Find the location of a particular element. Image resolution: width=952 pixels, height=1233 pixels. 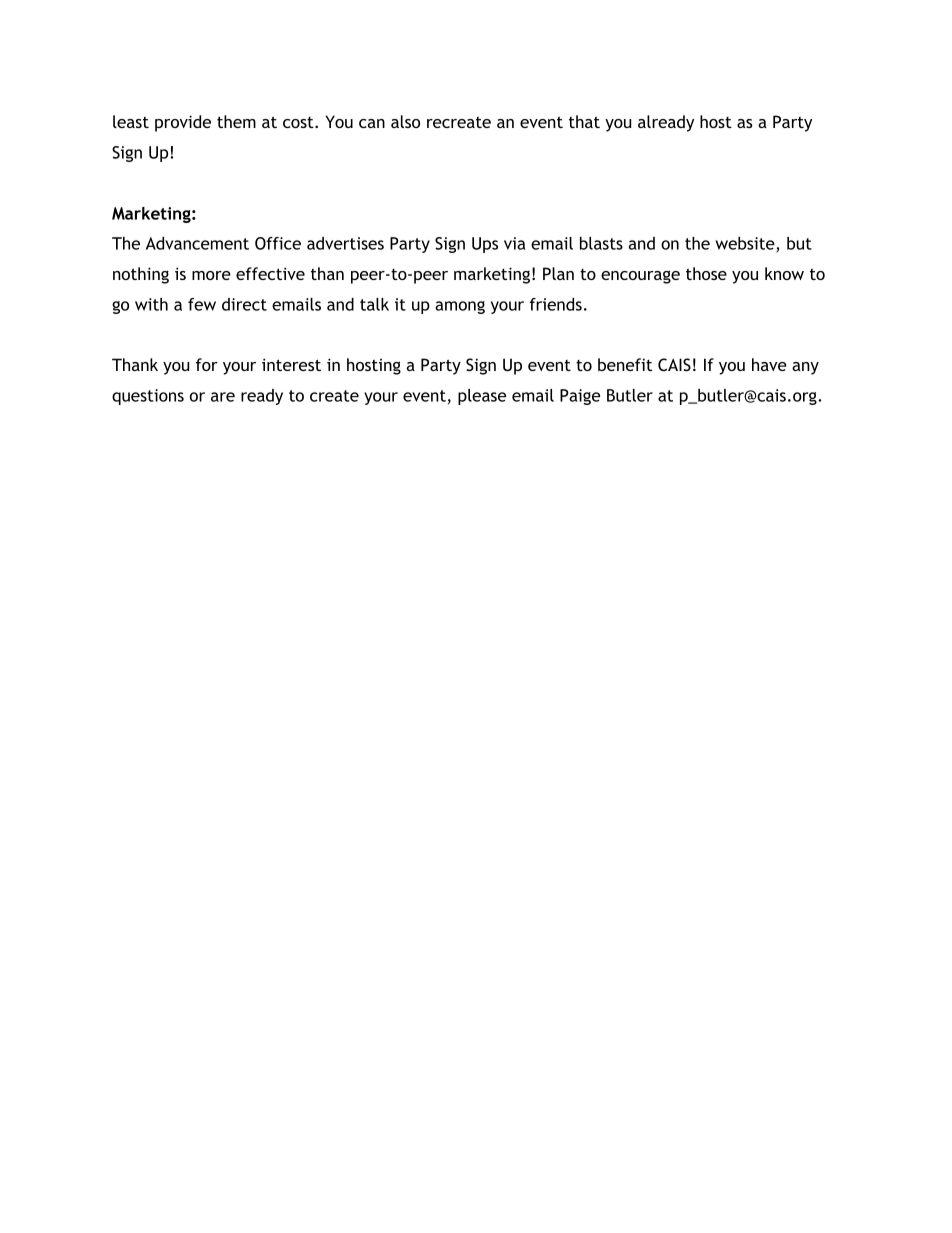

are is located at coordinates (223, 397).
